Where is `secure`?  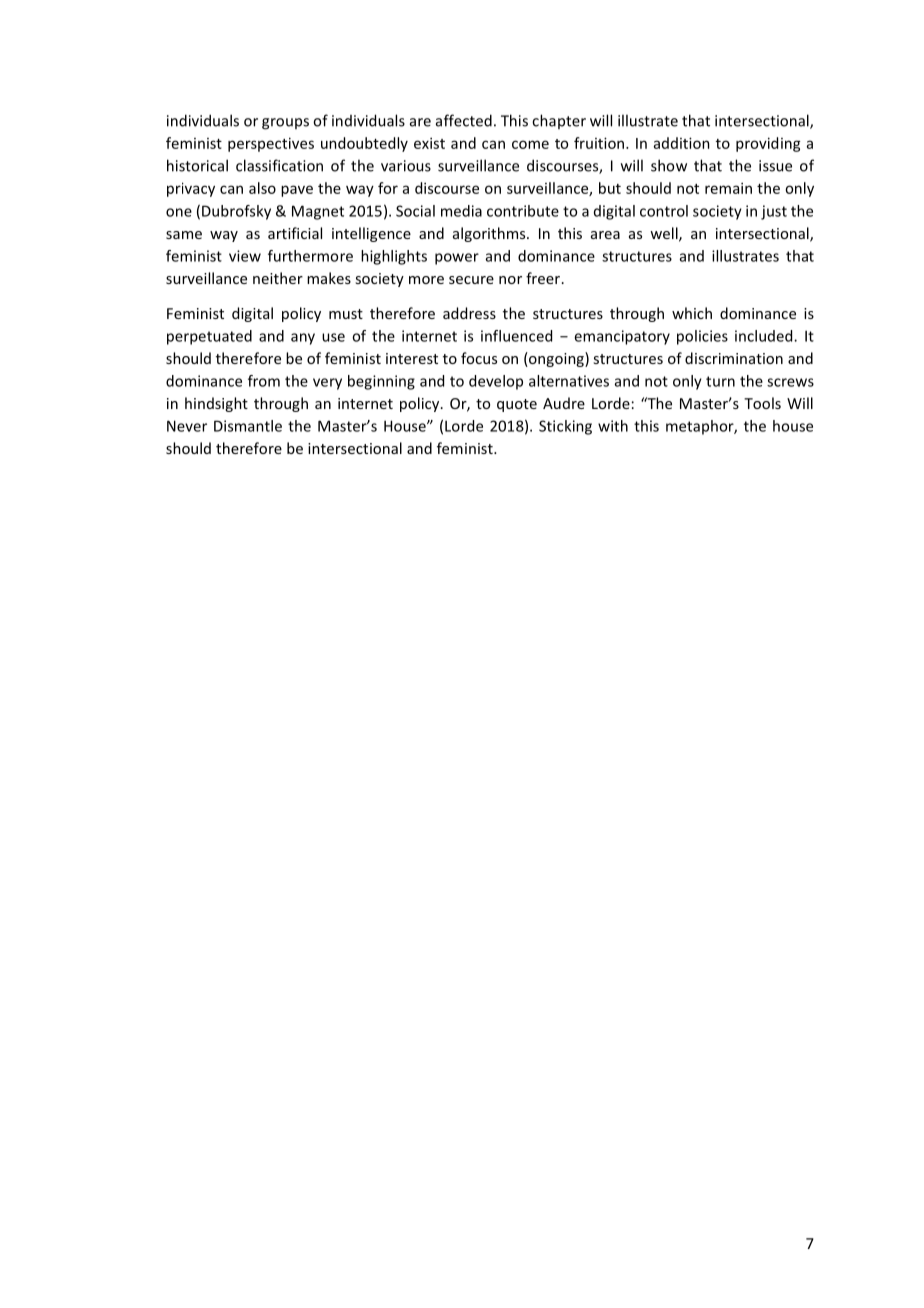 secure is located at coordinates (471, 280).
